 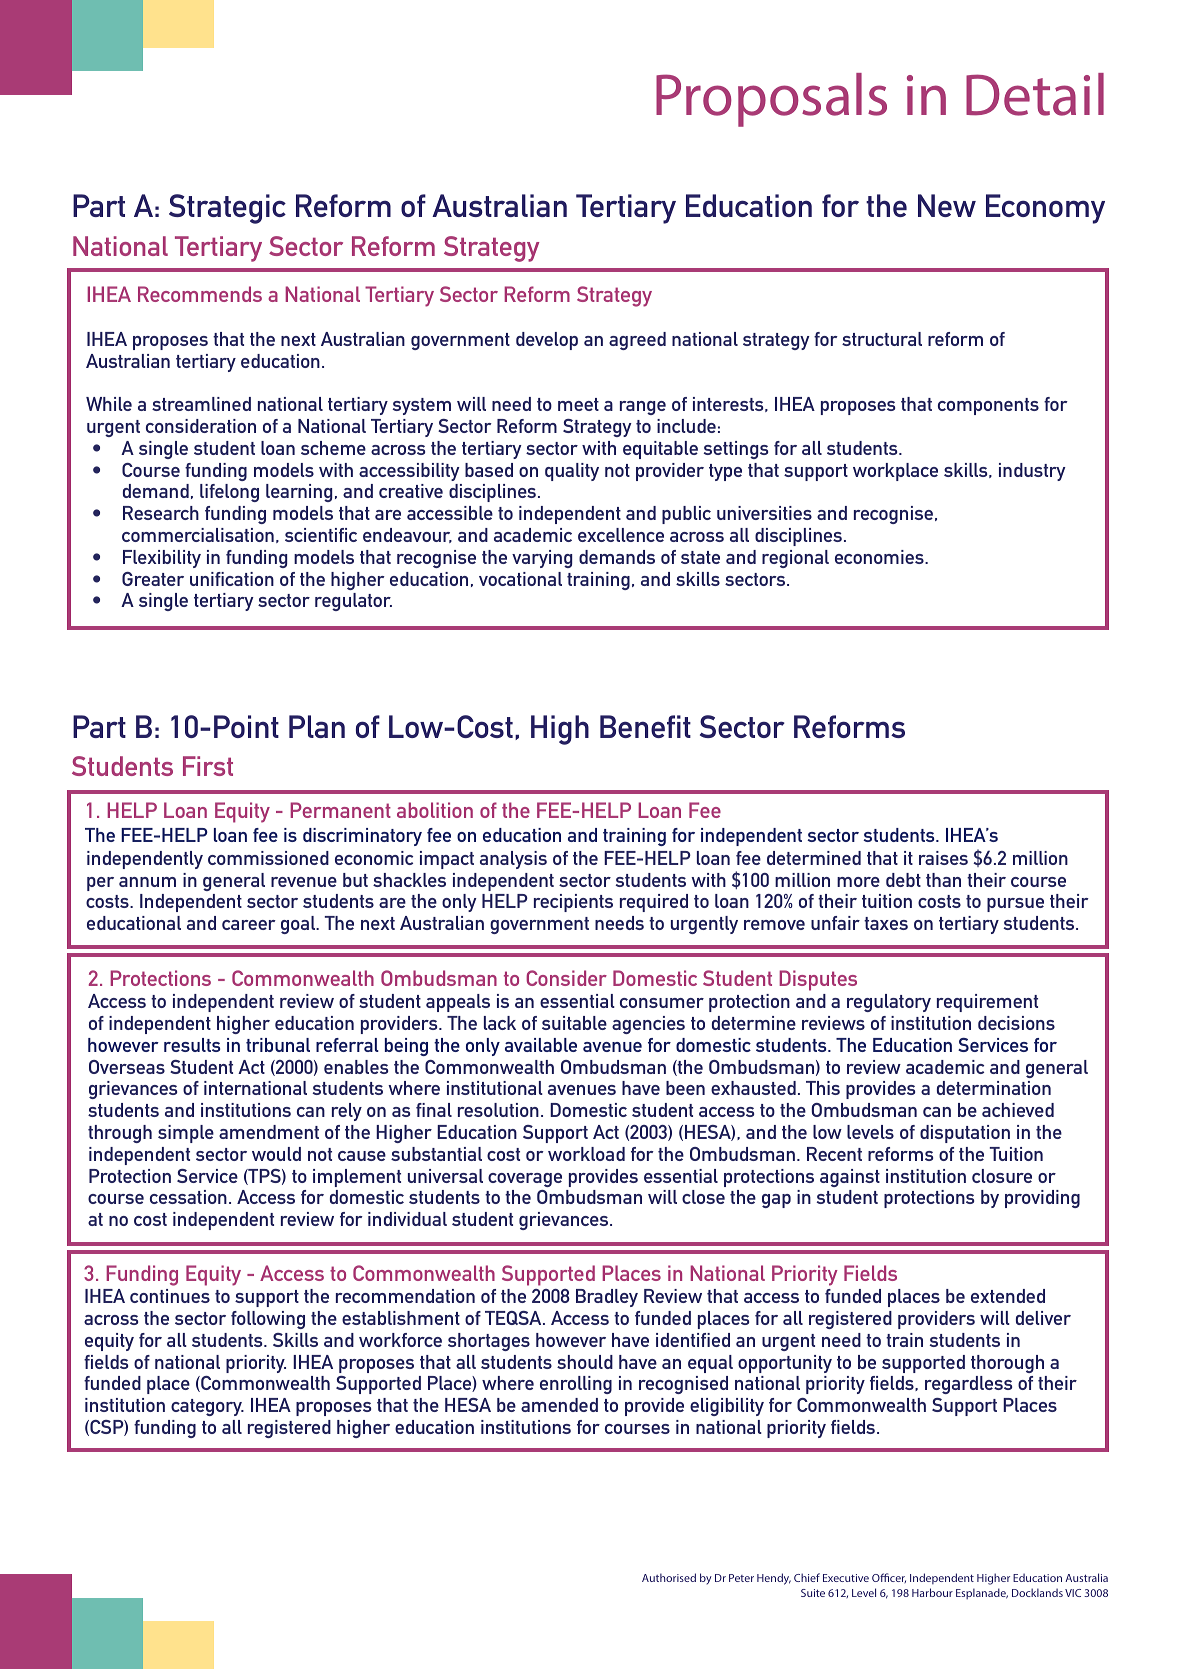 I want to click on Authorised, so click(x=669, y=1577).
